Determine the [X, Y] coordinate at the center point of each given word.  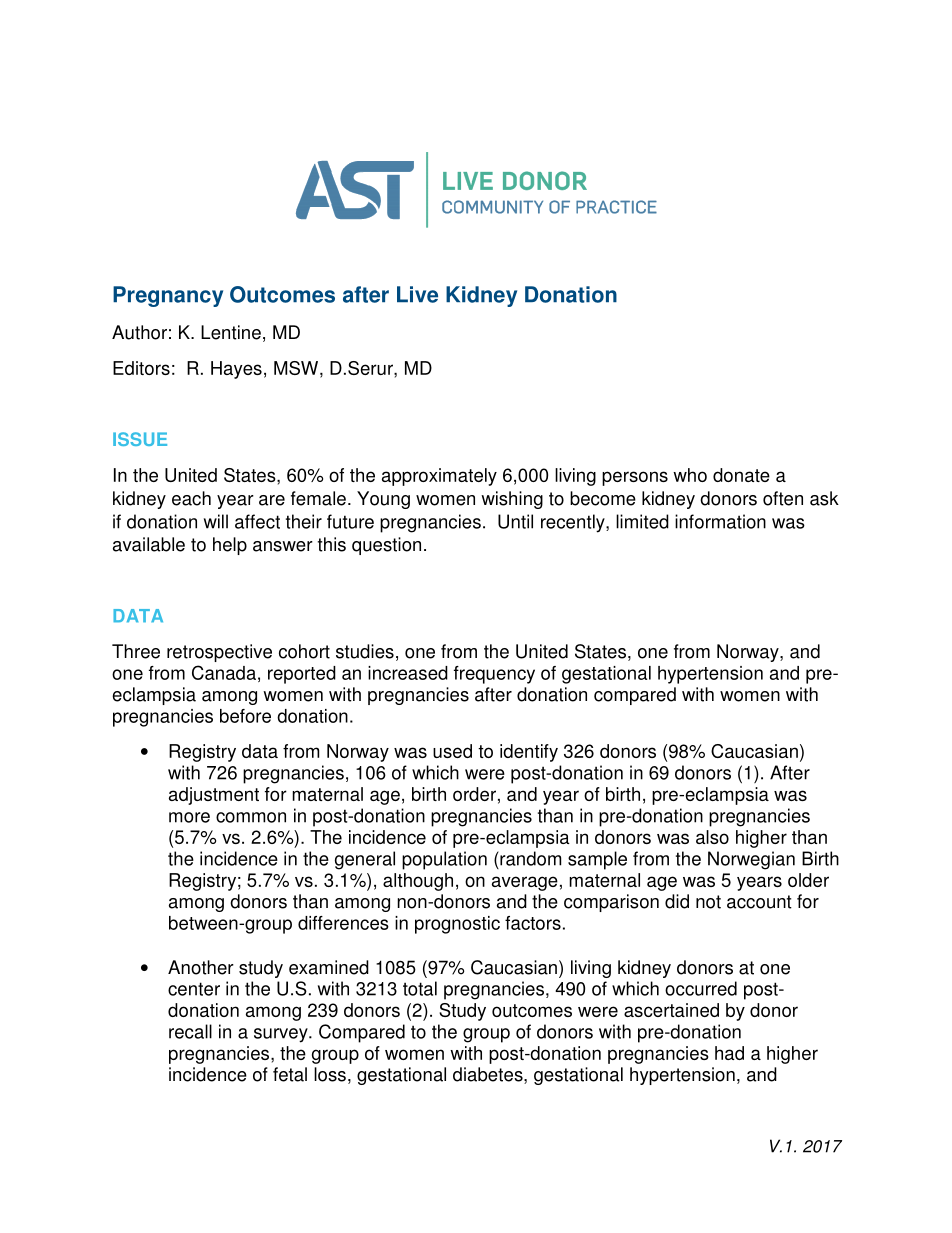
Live [417, 294]
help [230, 546]
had [729, 1053]
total [420, 988]
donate [741, 475]
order [474, 794]
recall [190, 1031]
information [720, 521]
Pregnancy [168, 296]
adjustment [214, 796]
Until [515, 521]
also [712, 837]
